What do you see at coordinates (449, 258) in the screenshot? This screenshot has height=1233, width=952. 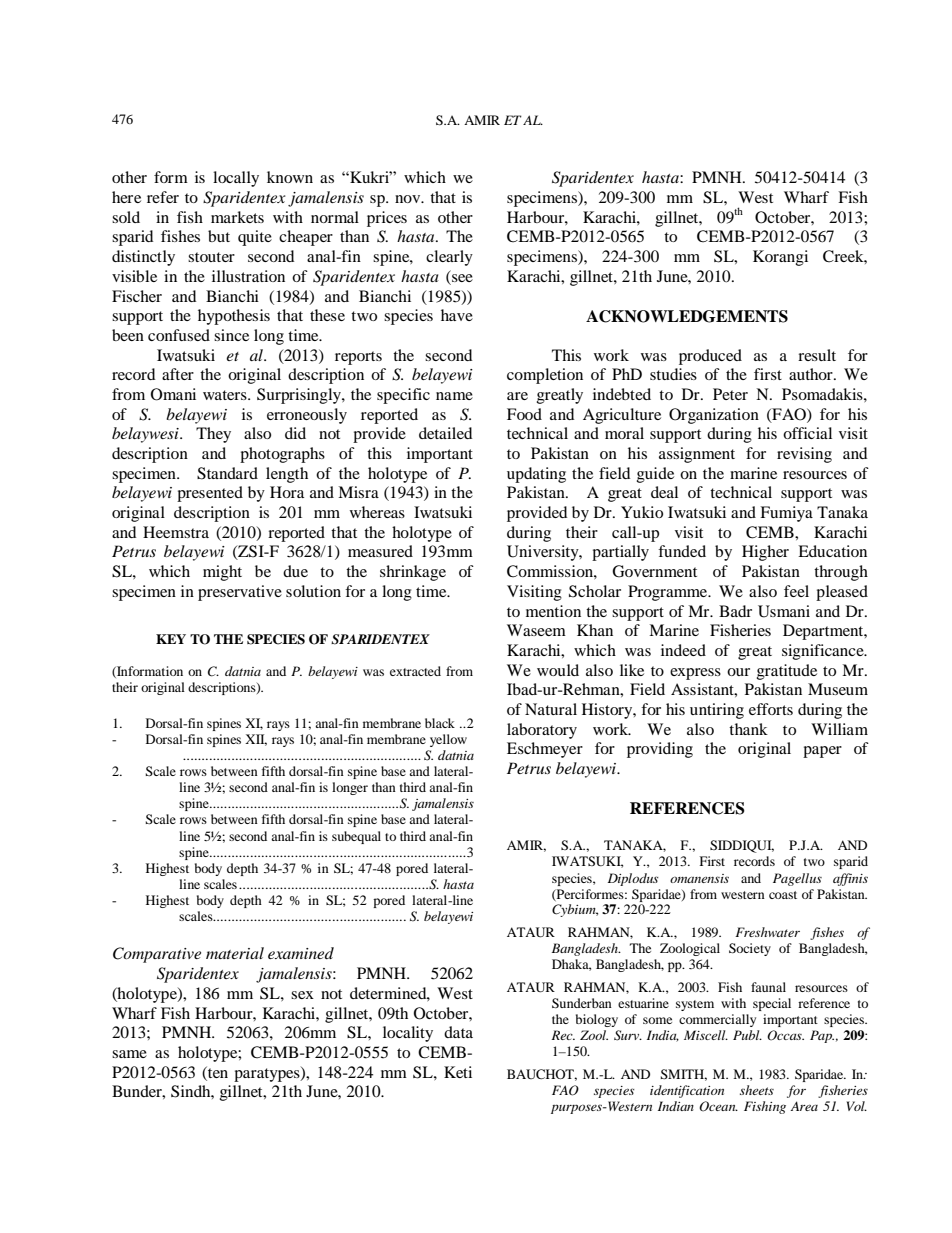 I see `clearly` at bounding box center [449, 258].
